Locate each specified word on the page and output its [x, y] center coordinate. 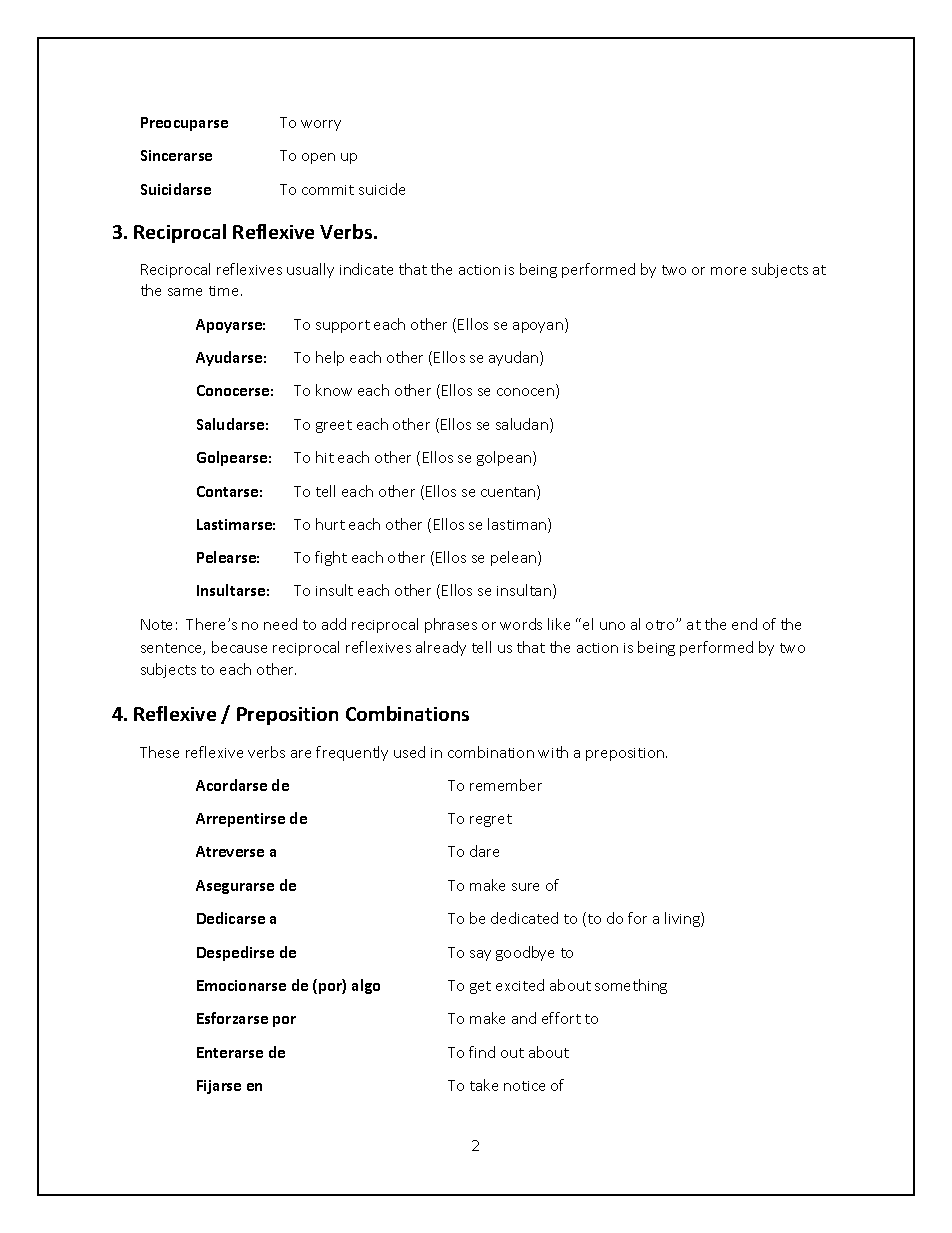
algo [366, 986]
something [631, 986]
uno [612, 626]
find [482, 1052]
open [318, 158]
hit [325, 457]
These [159, 752]
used [409, 752]
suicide [382, 189]
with [553, 752]
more [728, 271]
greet [334, 426]
